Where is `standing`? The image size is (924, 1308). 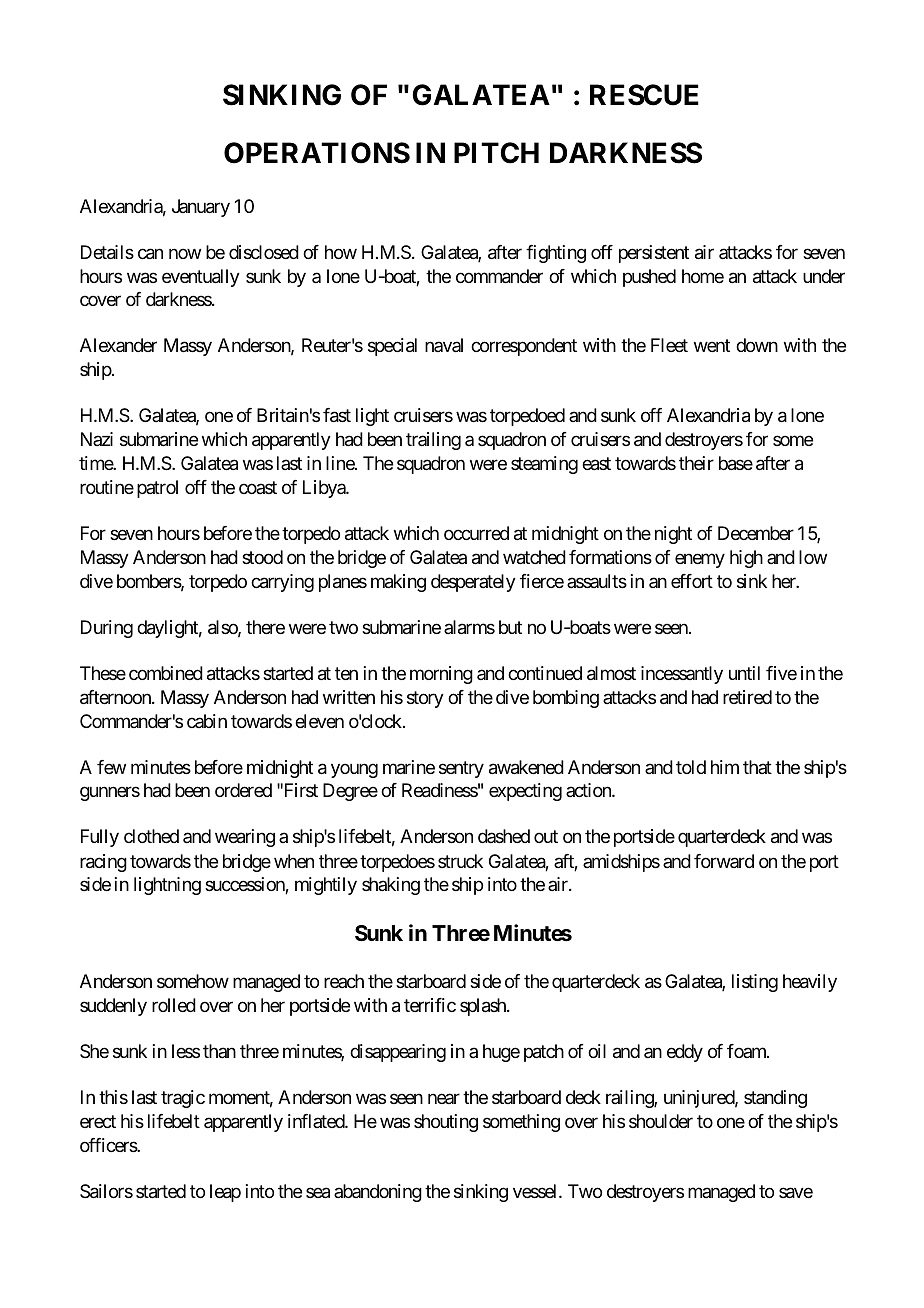
standing is located at coordinates (775, 1099).
